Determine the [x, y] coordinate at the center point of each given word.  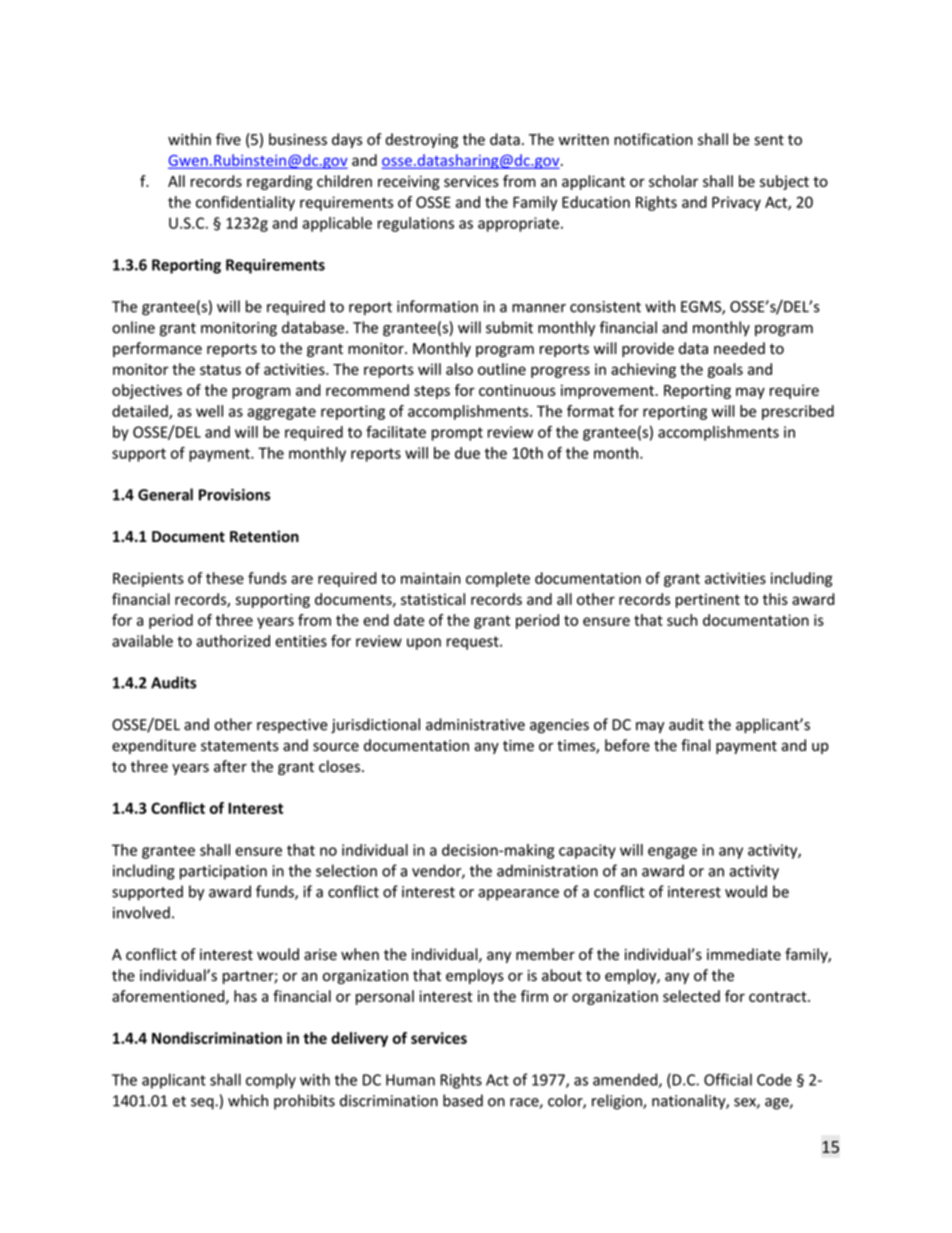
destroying [421, 140]
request [474, 643]
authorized [233, 641]
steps [432, 392]
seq [203, 1104]
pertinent [708, 600]
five [228, 139]
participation [223, 872]
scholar [673, 181]
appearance [518, 895]
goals [725, 370]
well [209, 411]
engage [672, 853]
